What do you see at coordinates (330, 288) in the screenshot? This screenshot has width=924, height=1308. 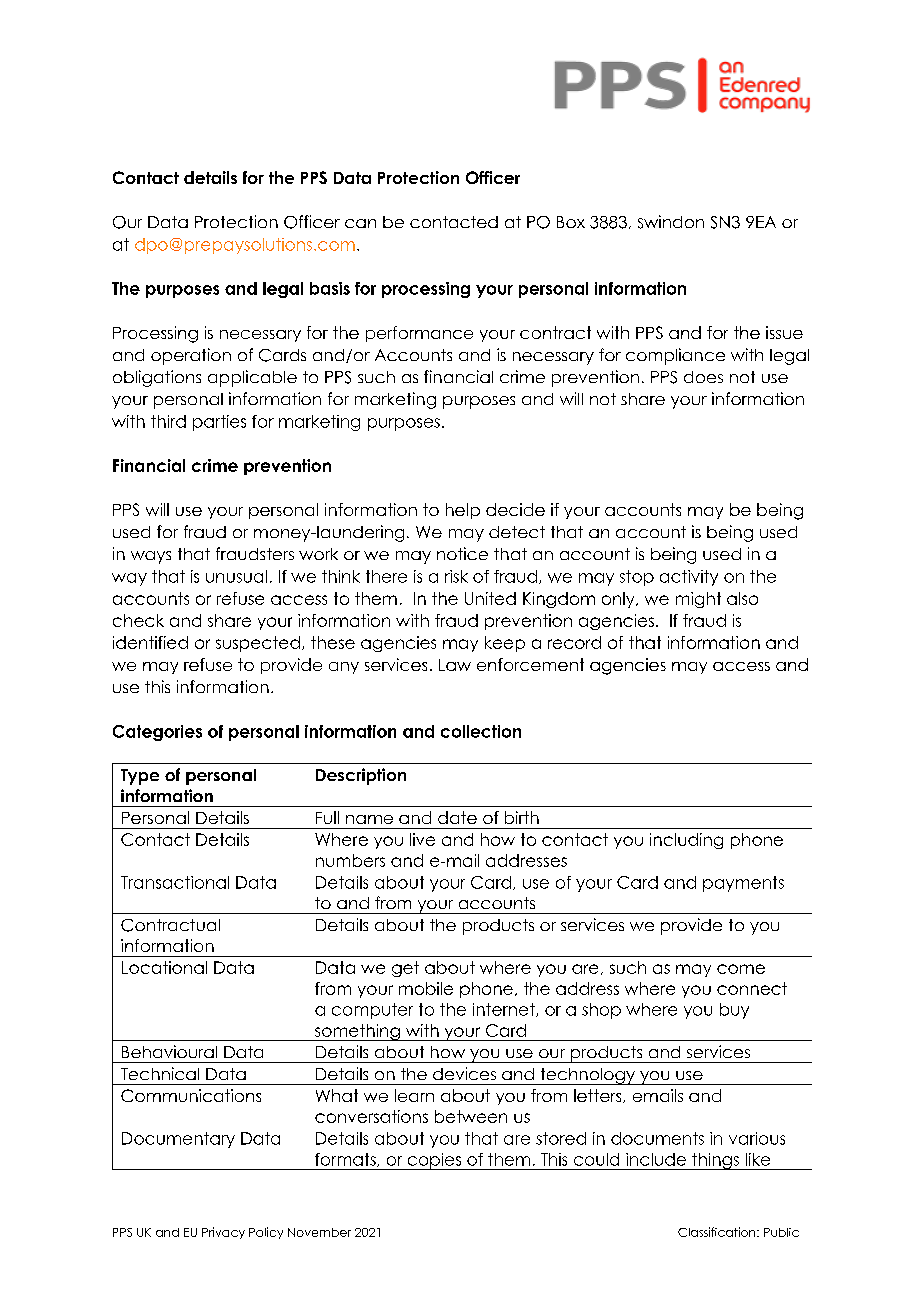 I see `basis` at bounding box center [330, 288].
